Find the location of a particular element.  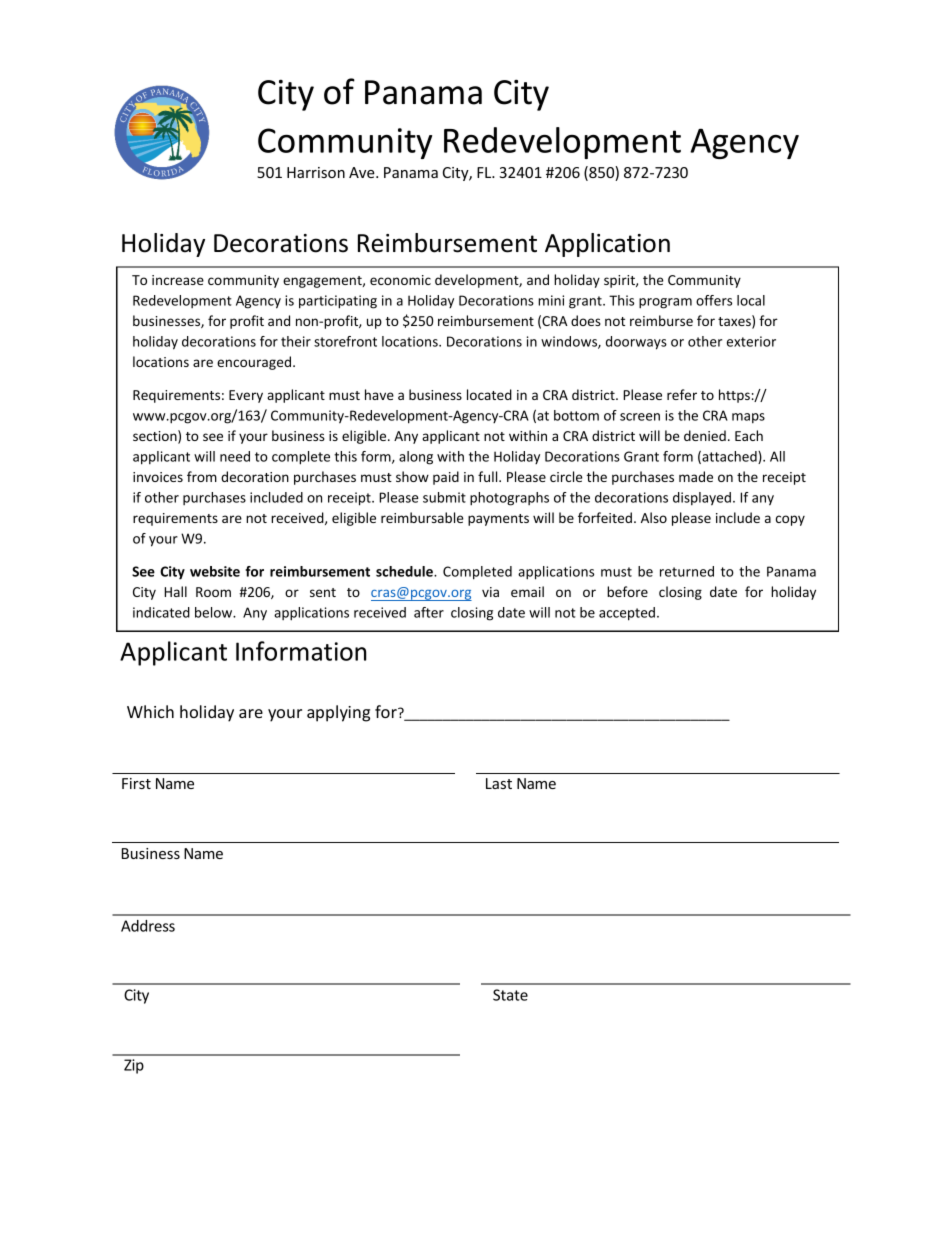

economic is located at coordinates (400, 280).
